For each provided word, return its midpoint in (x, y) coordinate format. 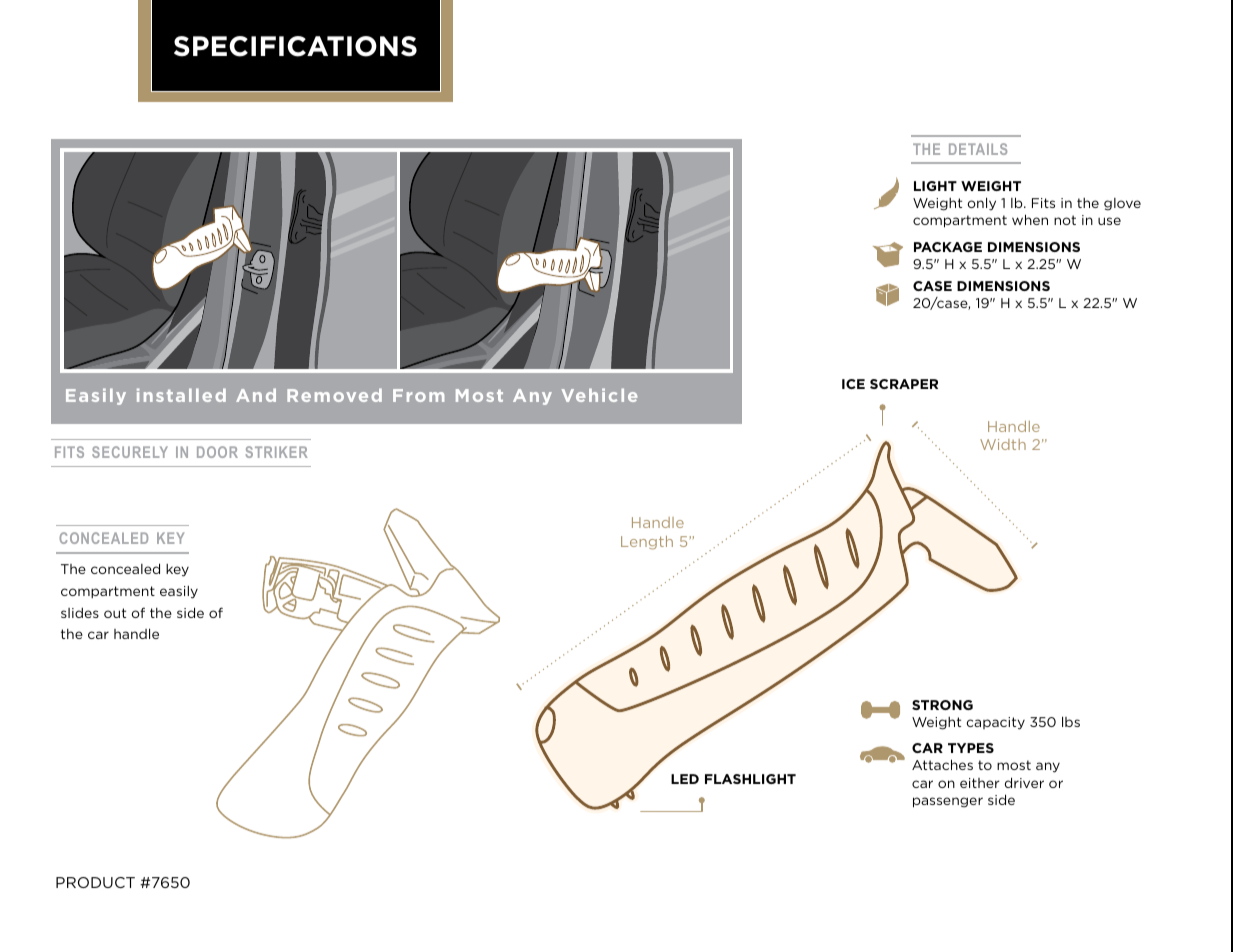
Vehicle (599, 395)
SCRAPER (904, 384)
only (981, 204)
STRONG (942, 705)
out (115, 613)
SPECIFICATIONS (295, 46)
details (978, 149)
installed (181, 395)
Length (647, 543)
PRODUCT (95, 882)
